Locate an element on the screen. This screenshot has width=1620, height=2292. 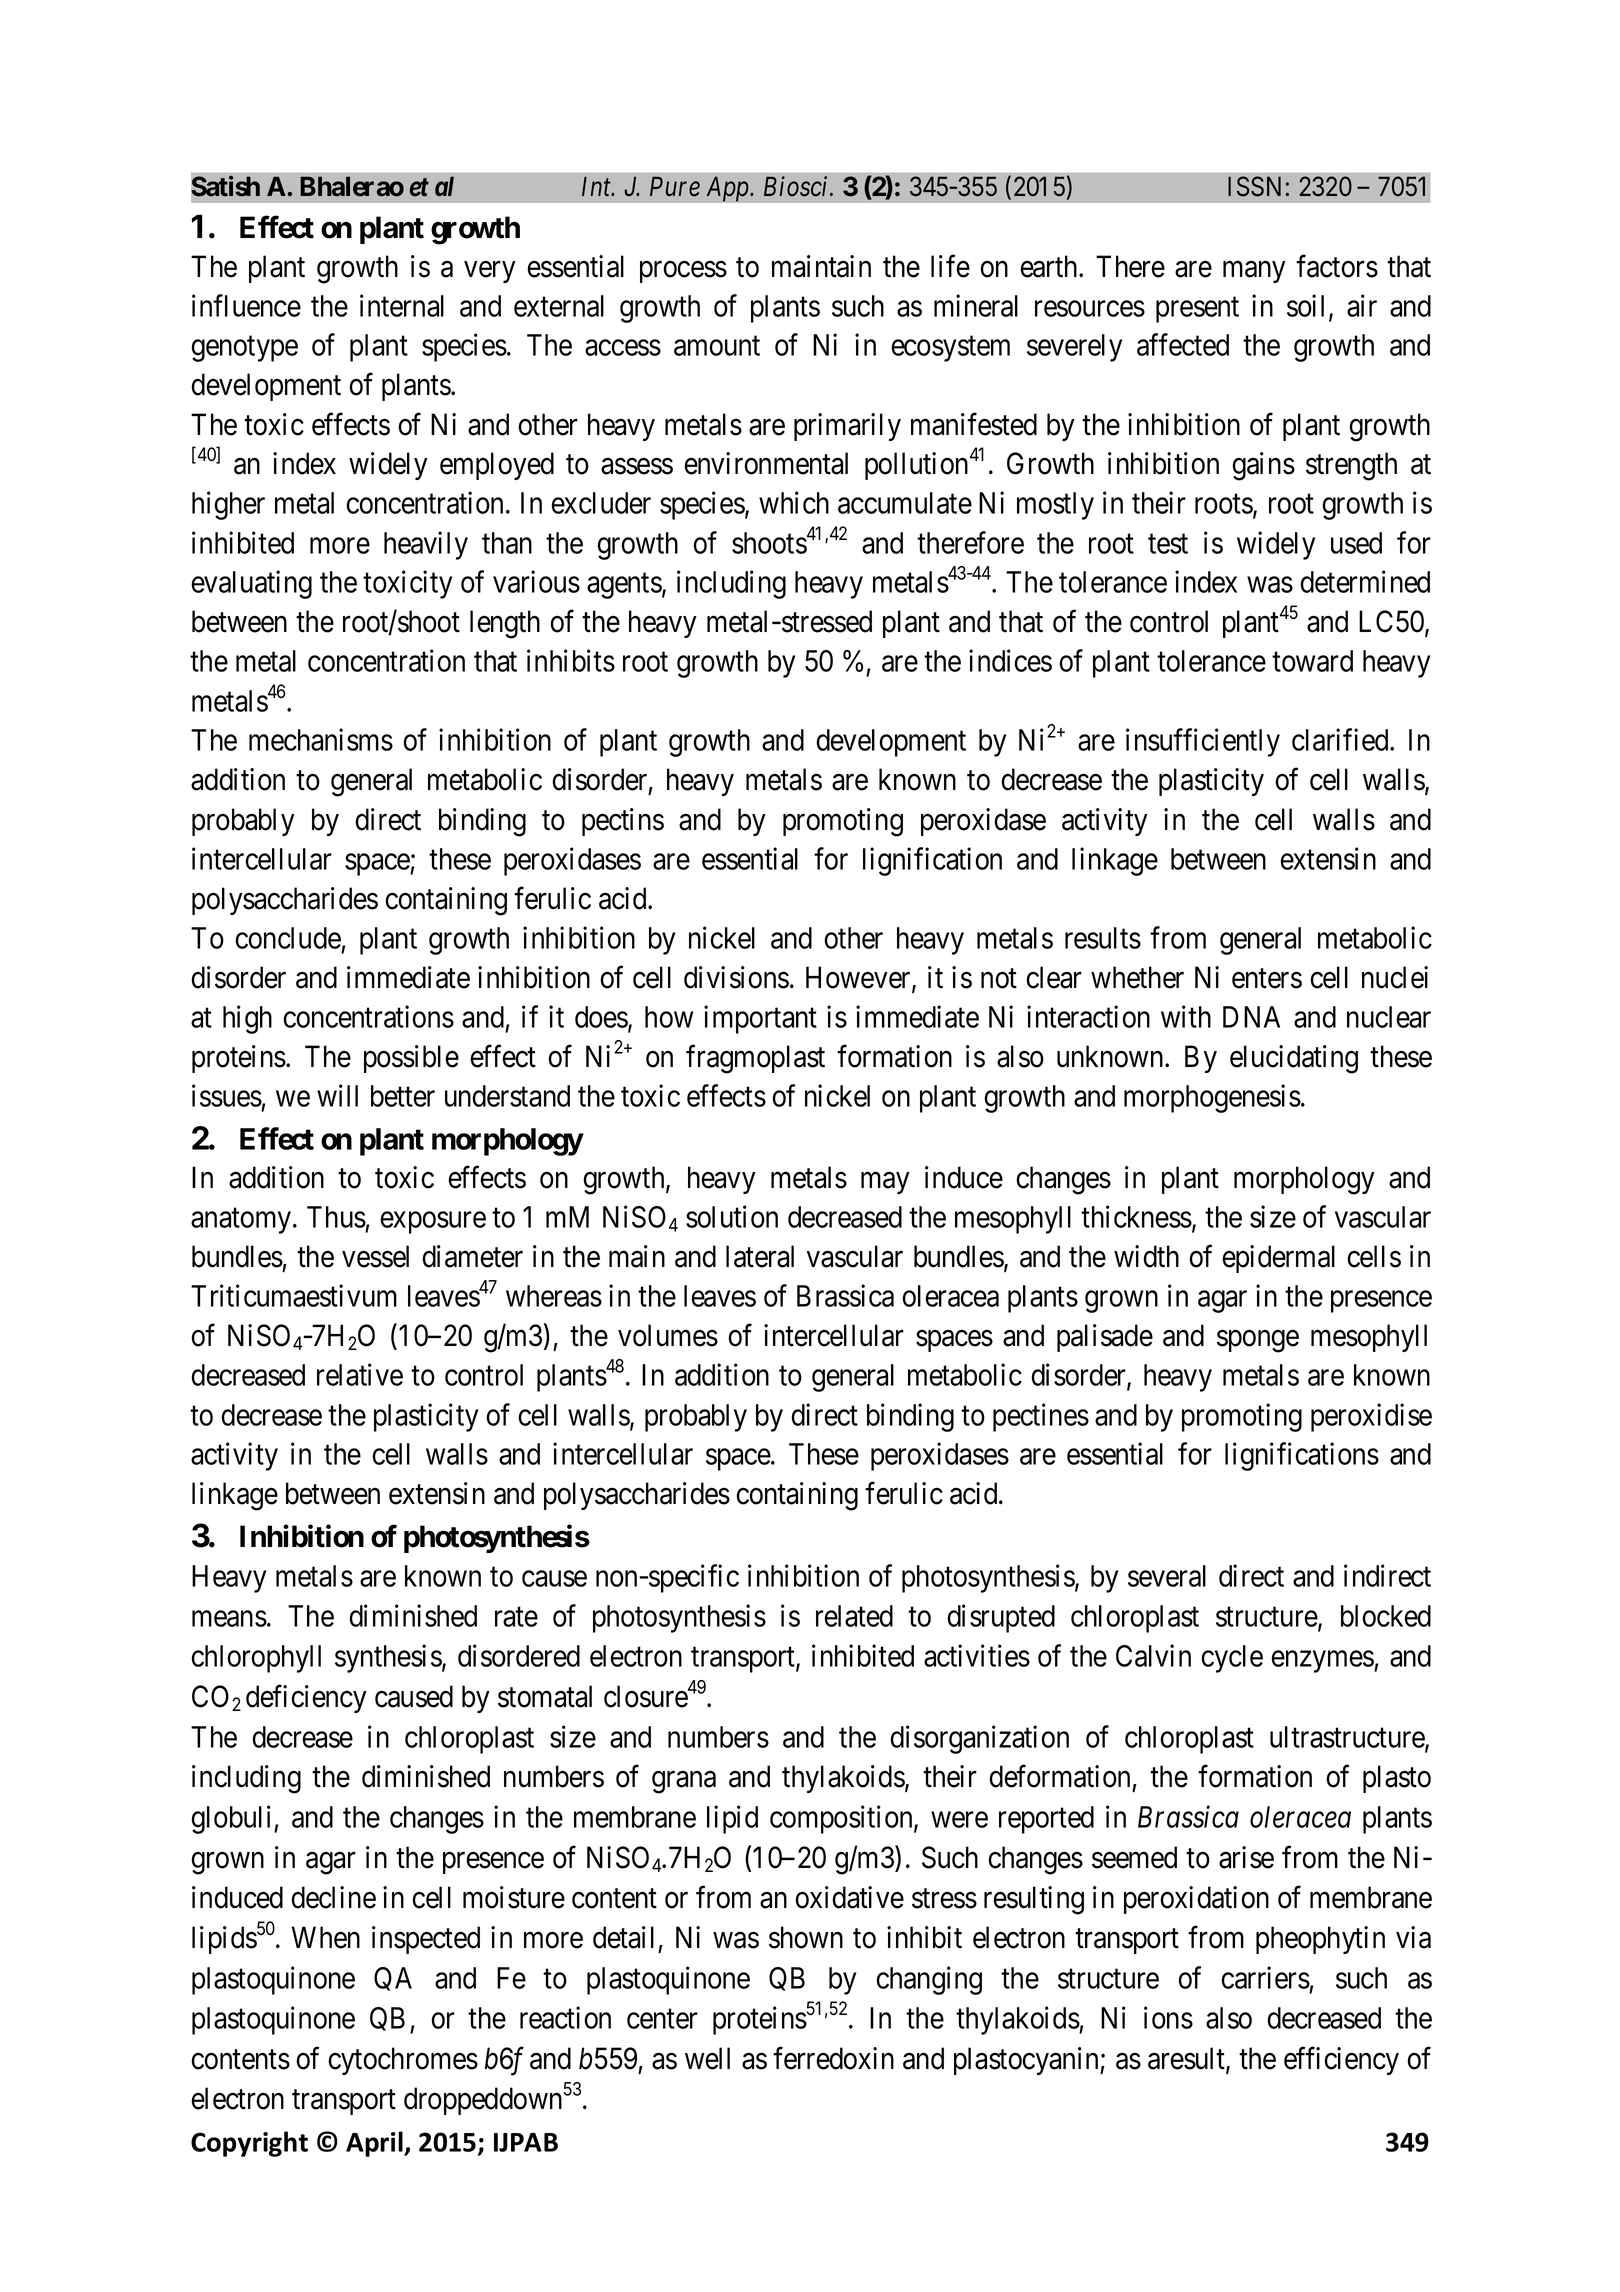
mechanisms is located at coordinates (321, 740).
